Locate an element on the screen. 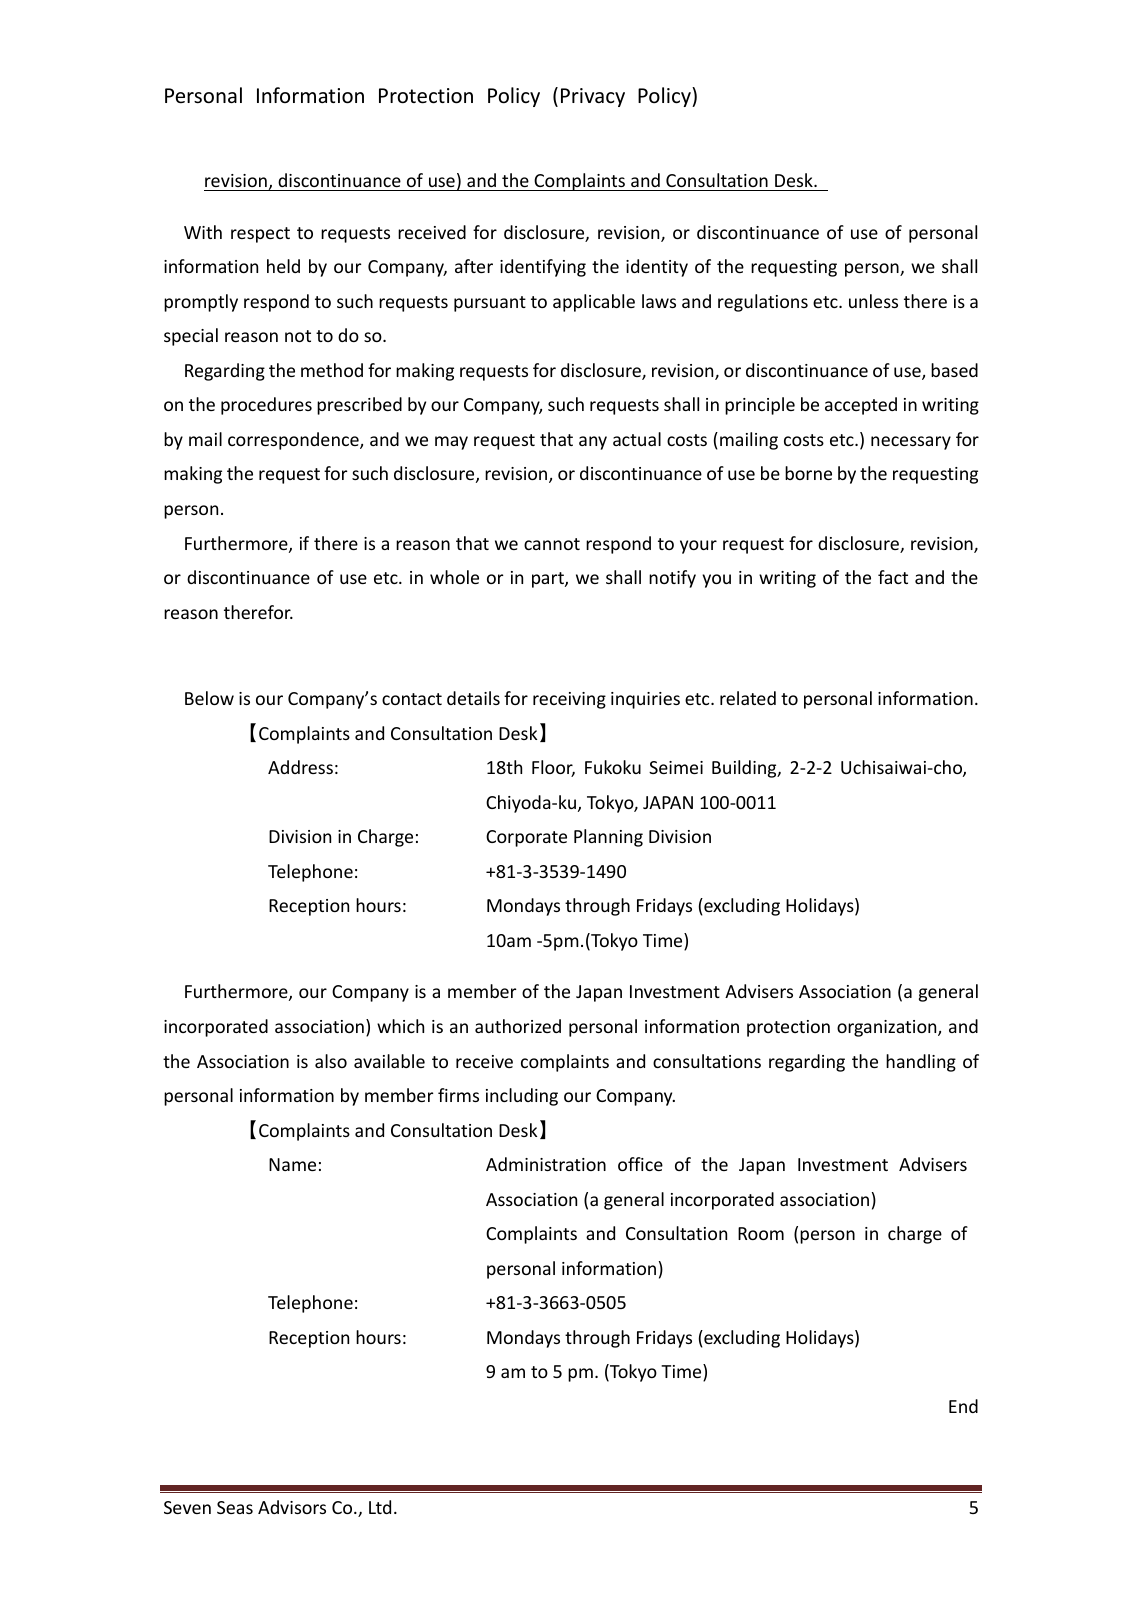  Ltd is located at coordinates (380, 1507).
